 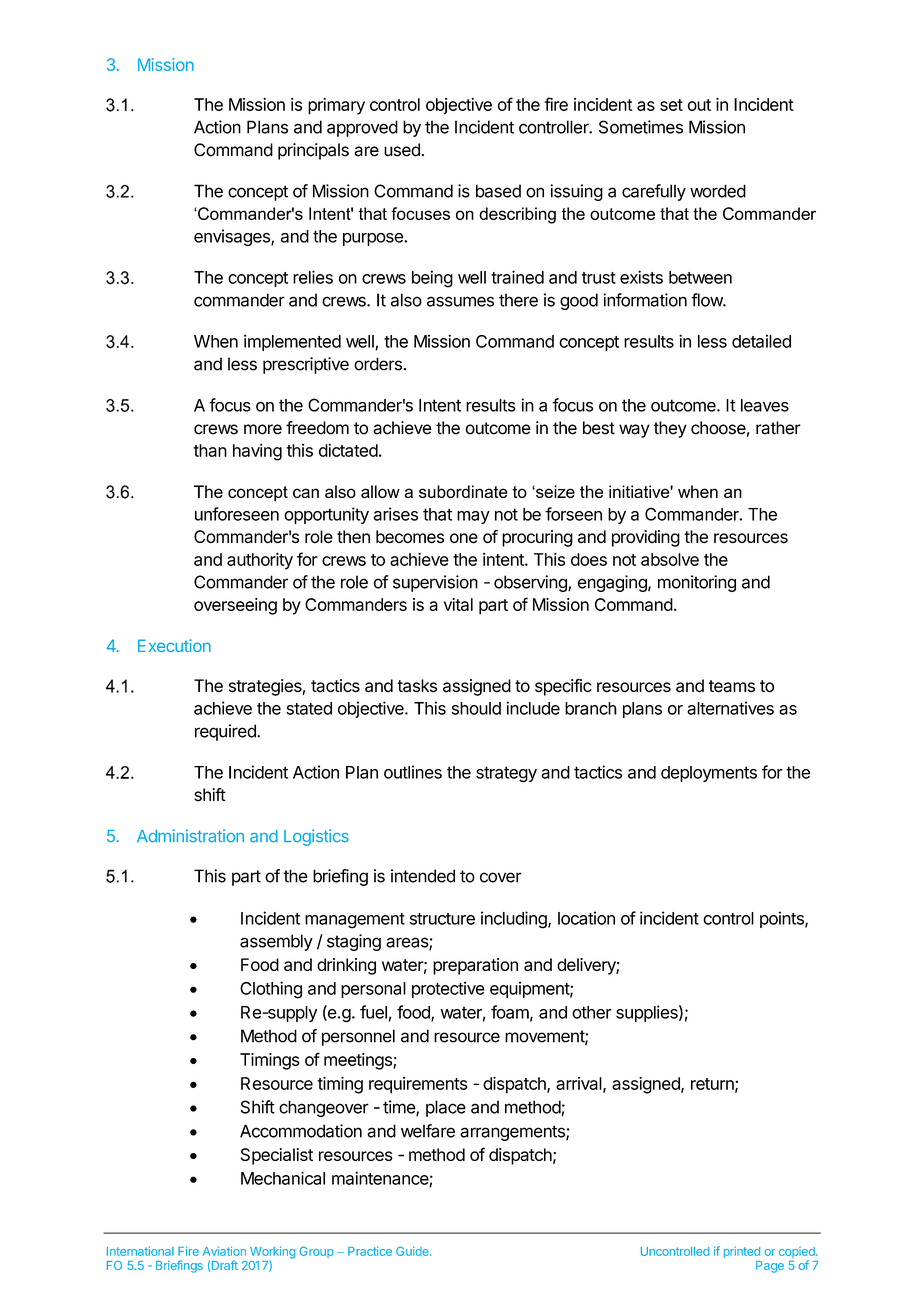 What do you see at coordinates (506, 774) in the page?
I see `strategy` at bounding box center [506, 774].
